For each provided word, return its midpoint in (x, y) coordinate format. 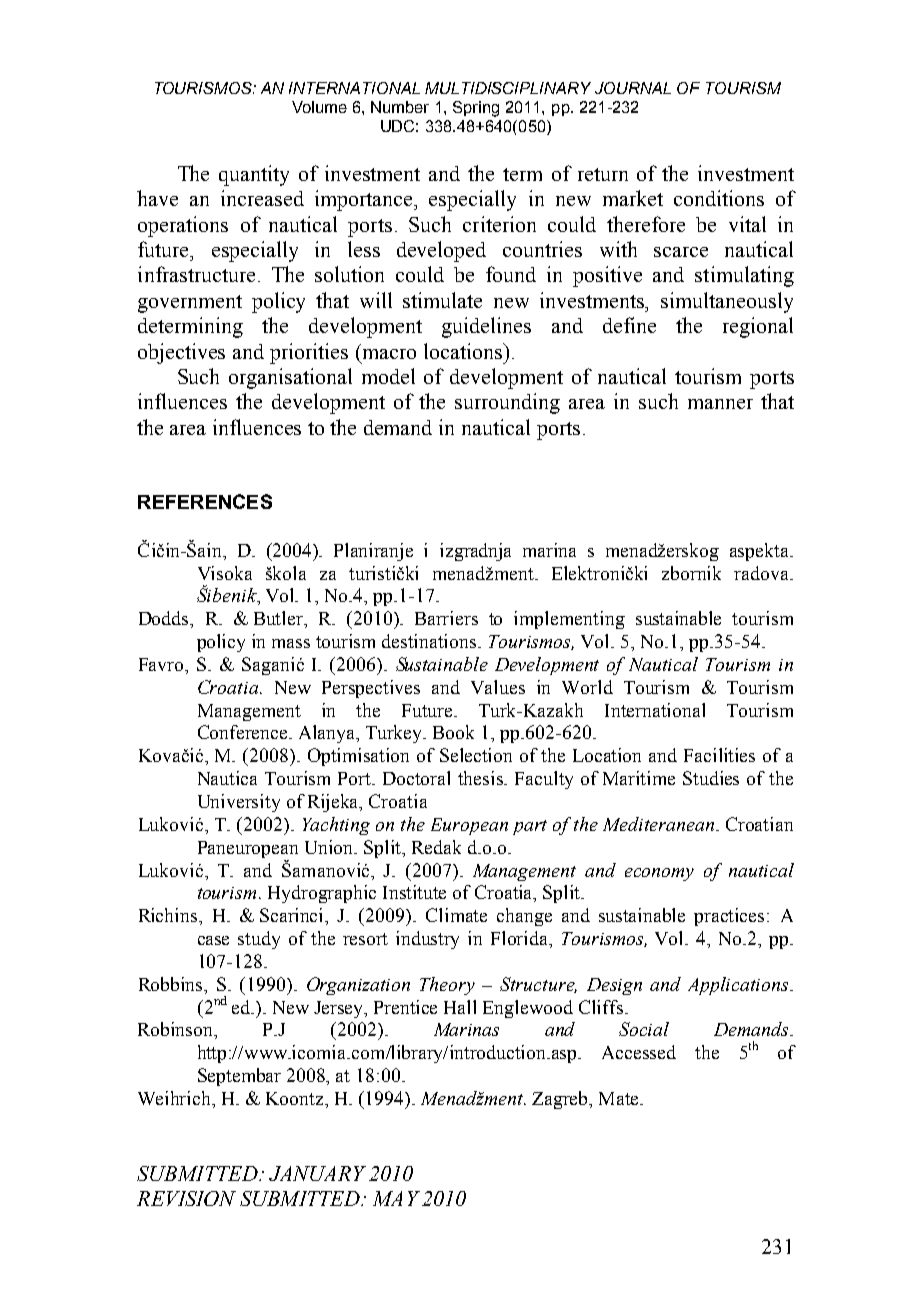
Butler (280, 619)
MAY (396, 1198)
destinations (430, 641)
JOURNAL (633, 88)
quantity (254, 175)
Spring (476, 109)
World (587, 687)
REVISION (186, 1198)
